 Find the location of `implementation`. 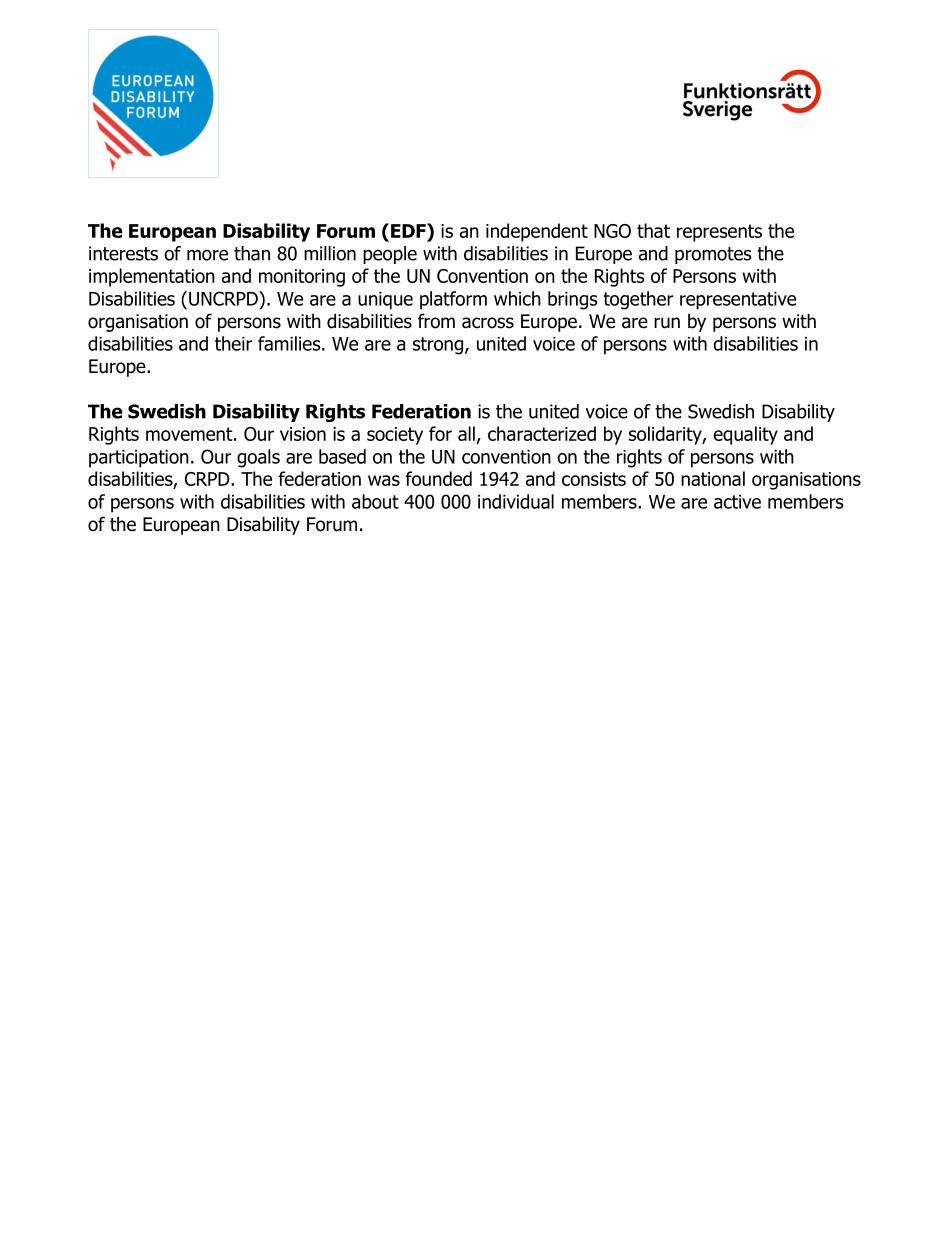

implementation is located at coordinates (152, 277).
